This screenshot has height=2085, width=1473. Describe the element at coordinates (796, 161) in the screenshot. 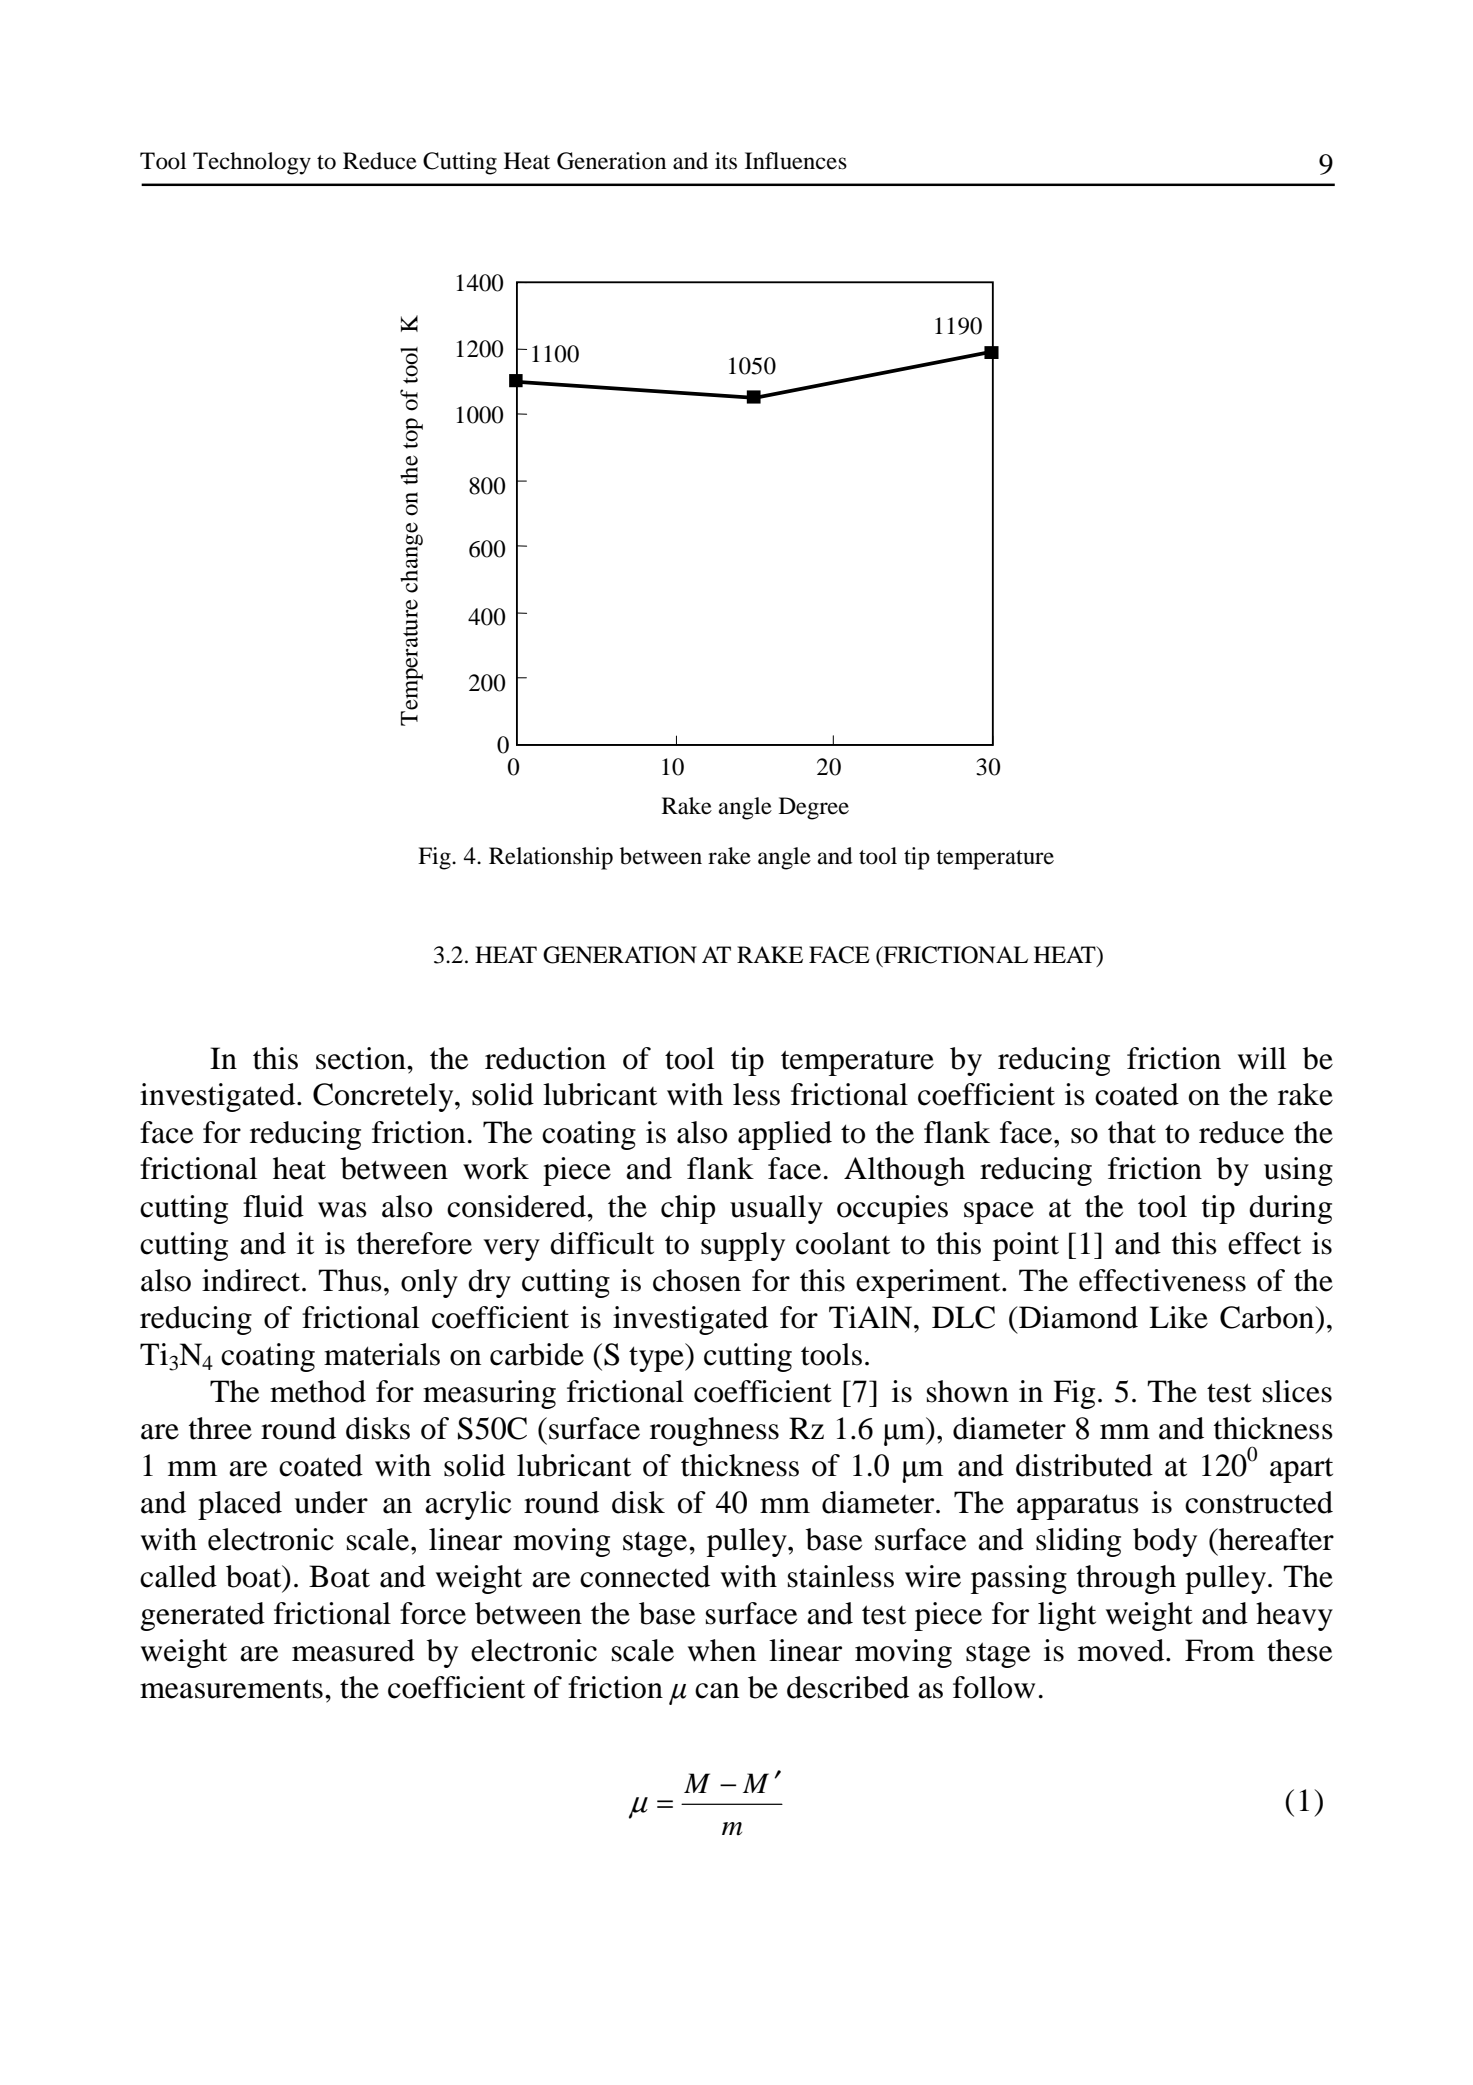

I see `Influences` at that location.
